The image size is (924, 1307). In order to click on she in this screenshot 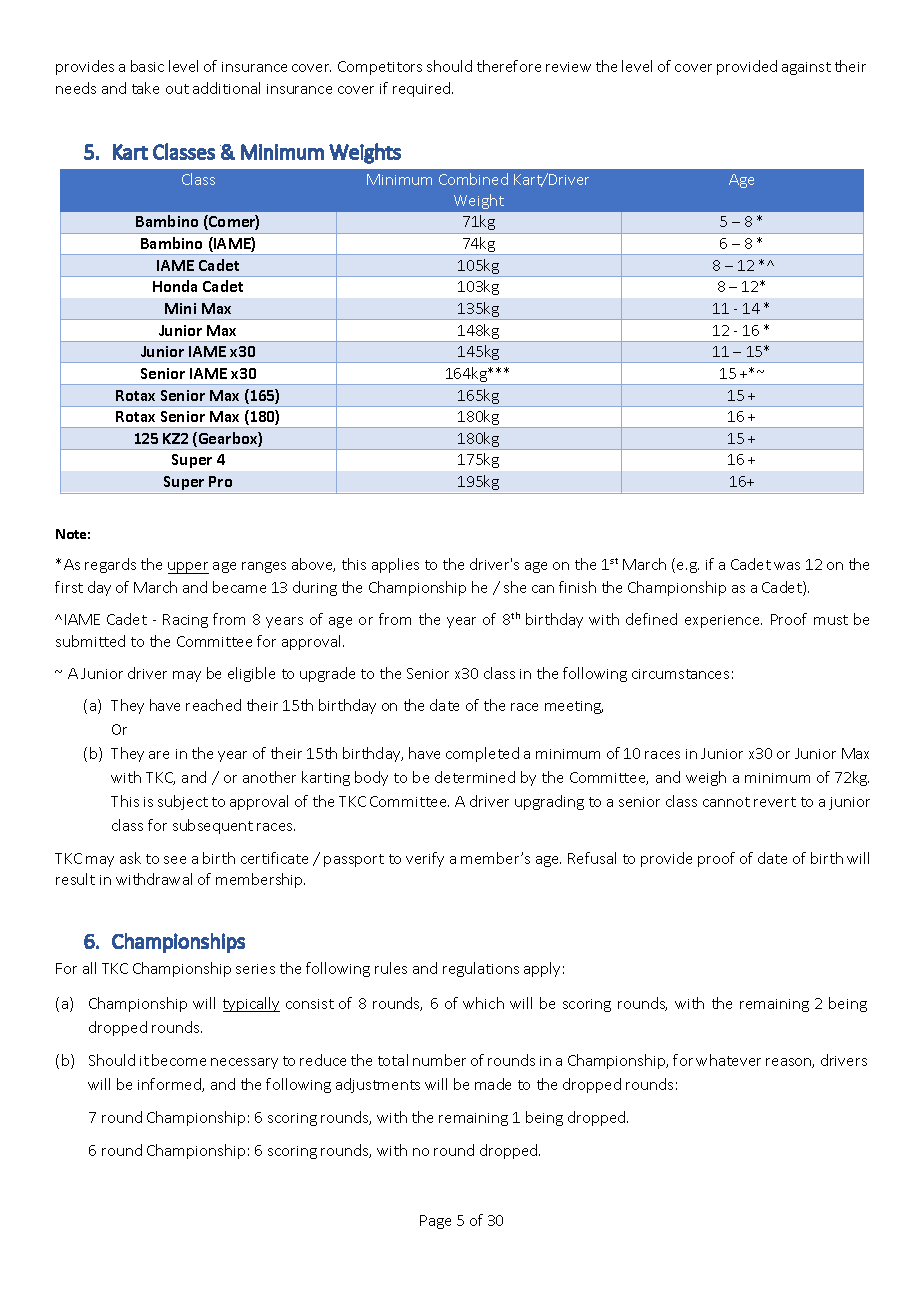, I will do `click(515, 587)`.
